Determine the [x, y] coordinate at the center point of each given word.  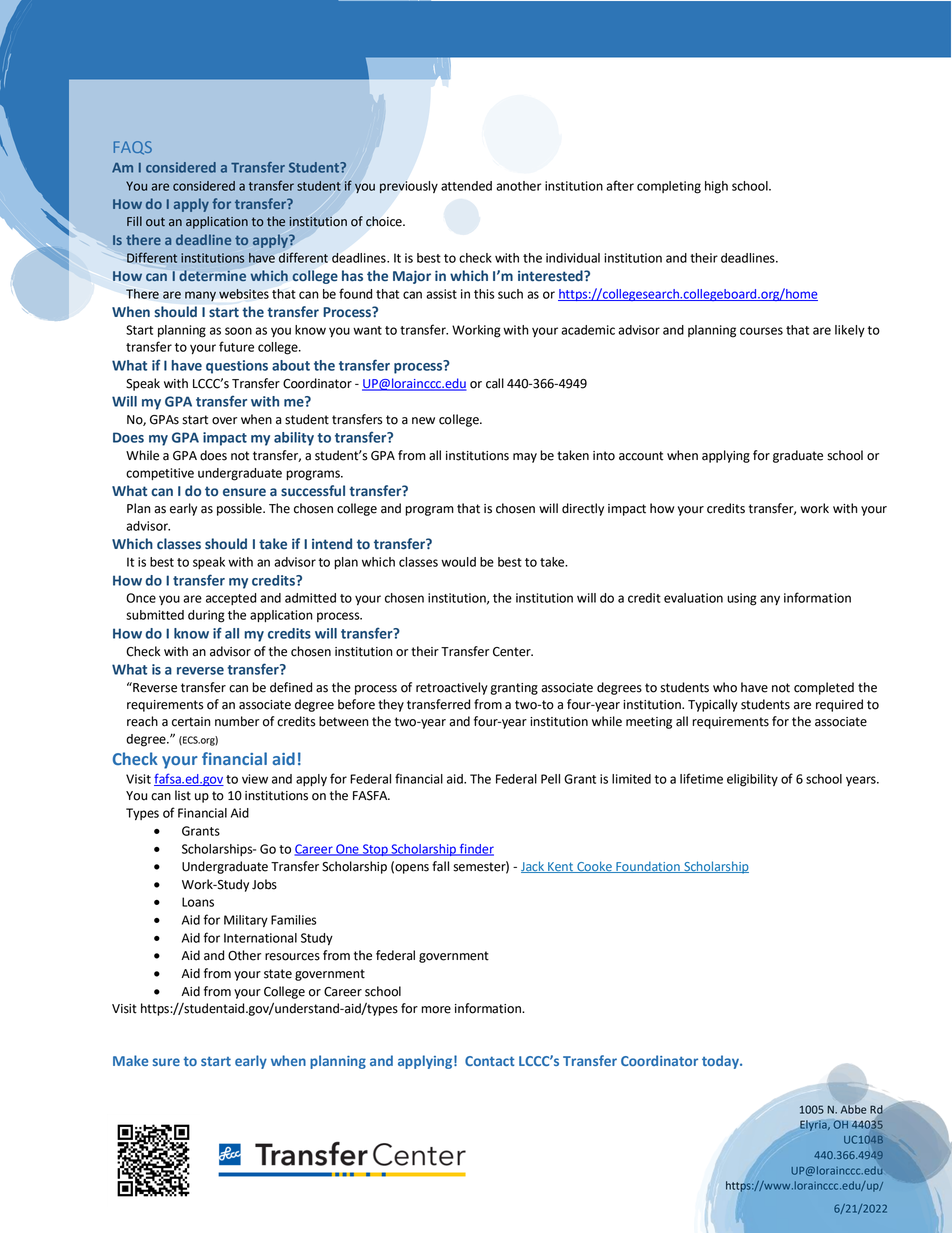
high [716, 187]
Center [513, 652]
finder [475, 849]
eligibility [752, 780]
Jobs [264, 884]
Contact [490, 1061]
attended [466, 186]
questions [237, 367]
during [206, 616]
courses [761, 331]
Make [130, 1060]
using [742, 599]
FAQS [133, 148]
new [423, 421]
